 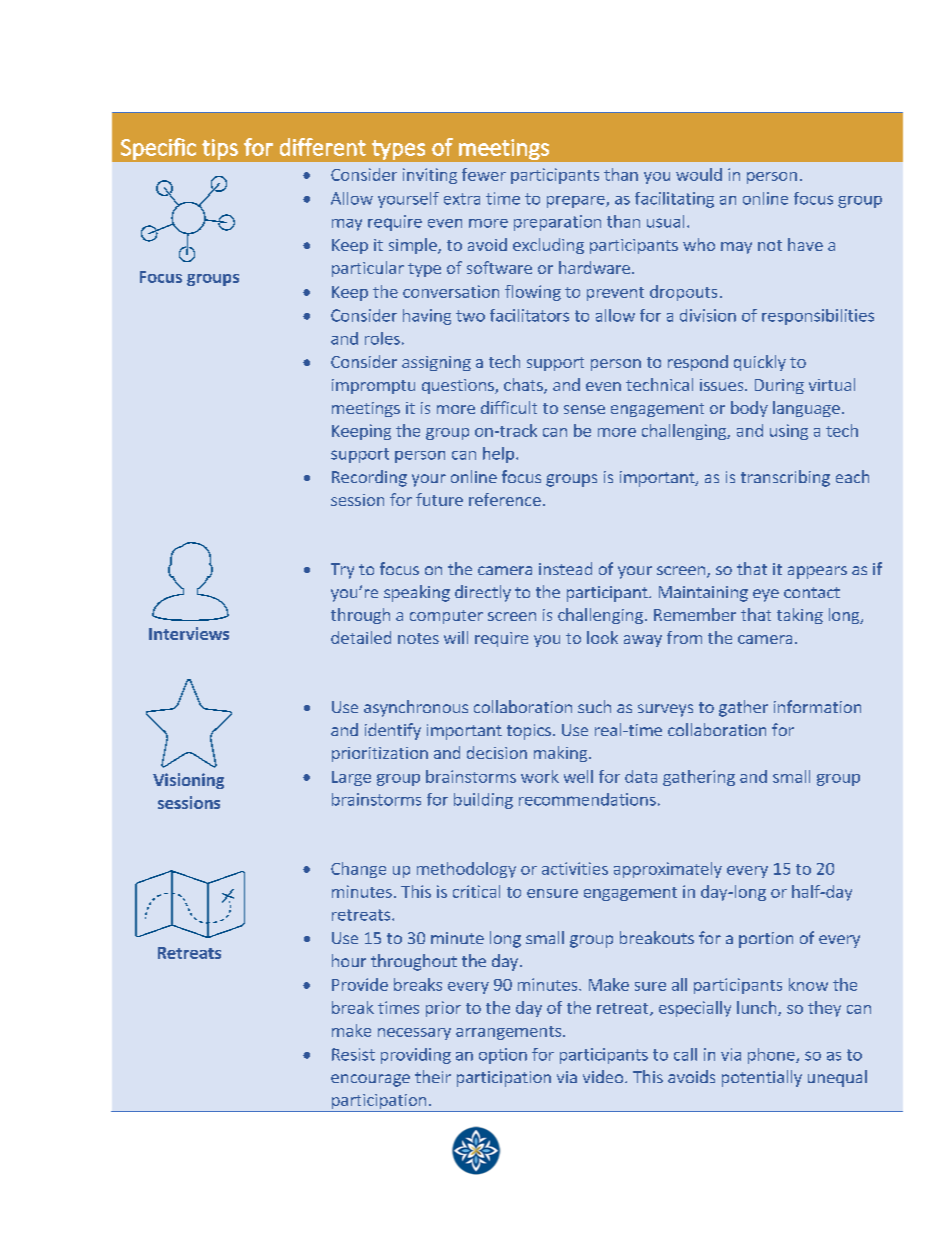 I want to click on critical, so click(x=476, y=891).
